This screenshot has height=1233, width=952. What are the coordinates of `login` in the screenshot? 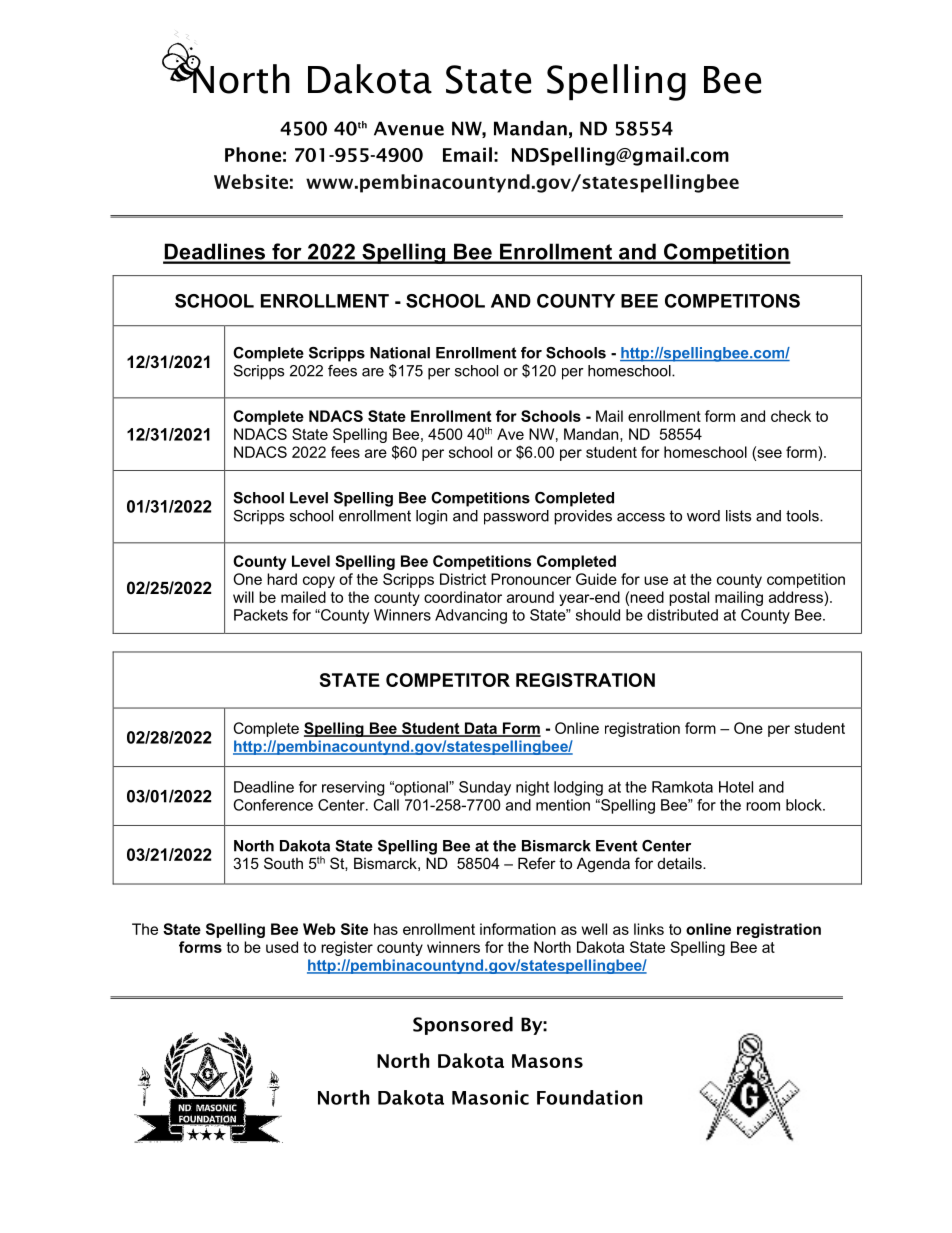 It's located at (431, 517).
